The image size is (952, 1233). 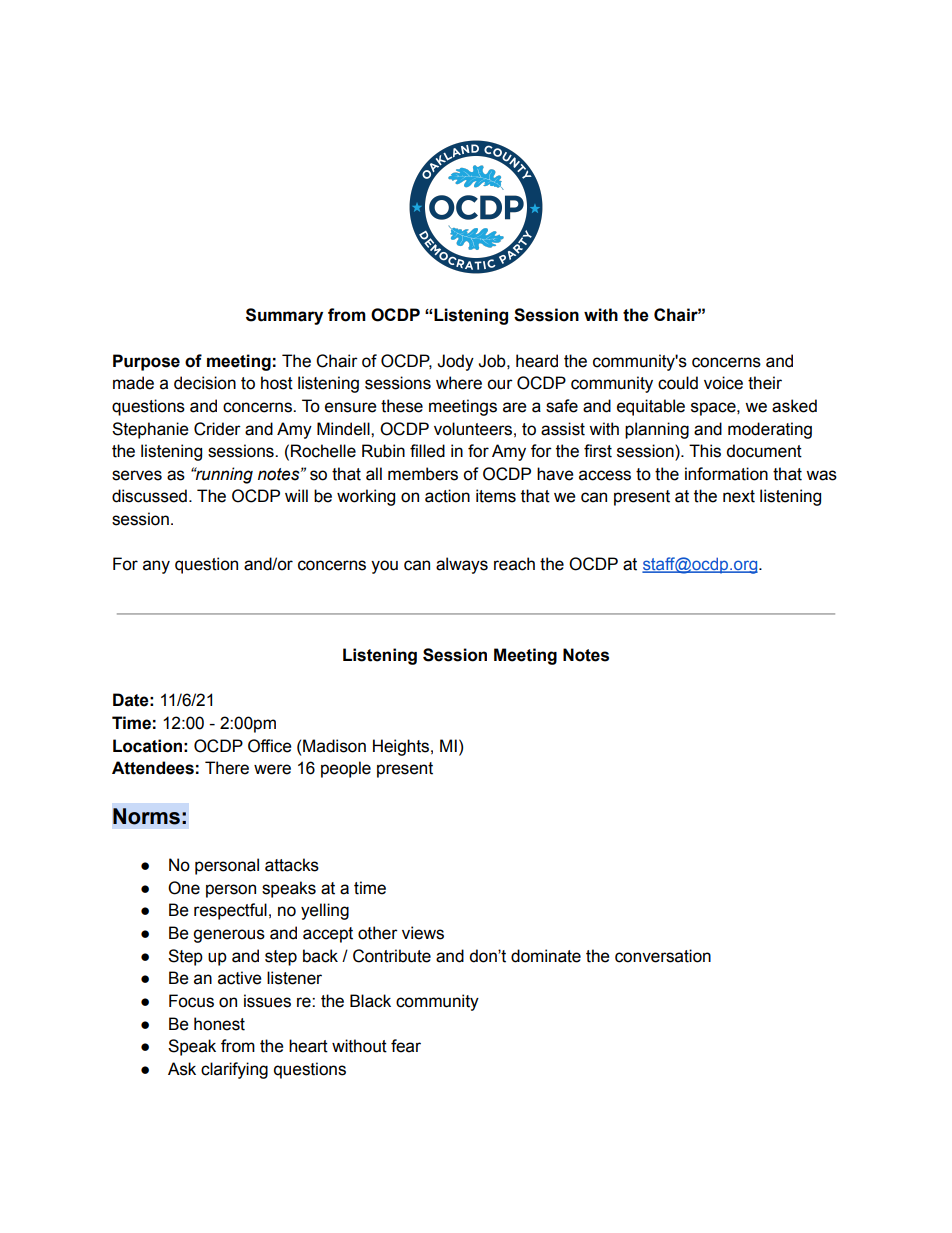 What do you see at coordinates (156, 567) in the screenshot?
I see `any` at bounding box center [156, 567].
